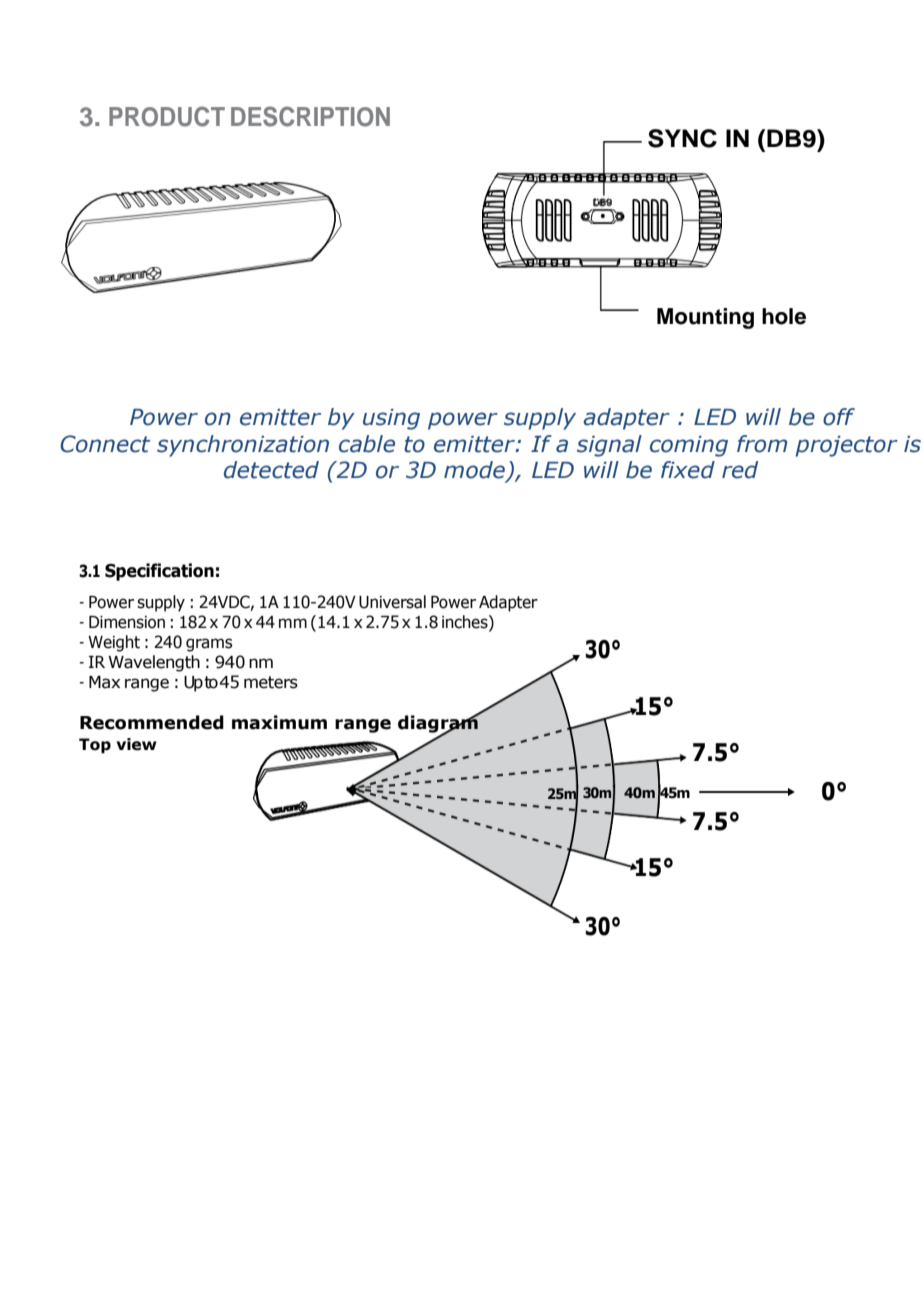  What do you see at coordinates (762, 444) in the document?
I see `from` at bounding box center [762, 444].
